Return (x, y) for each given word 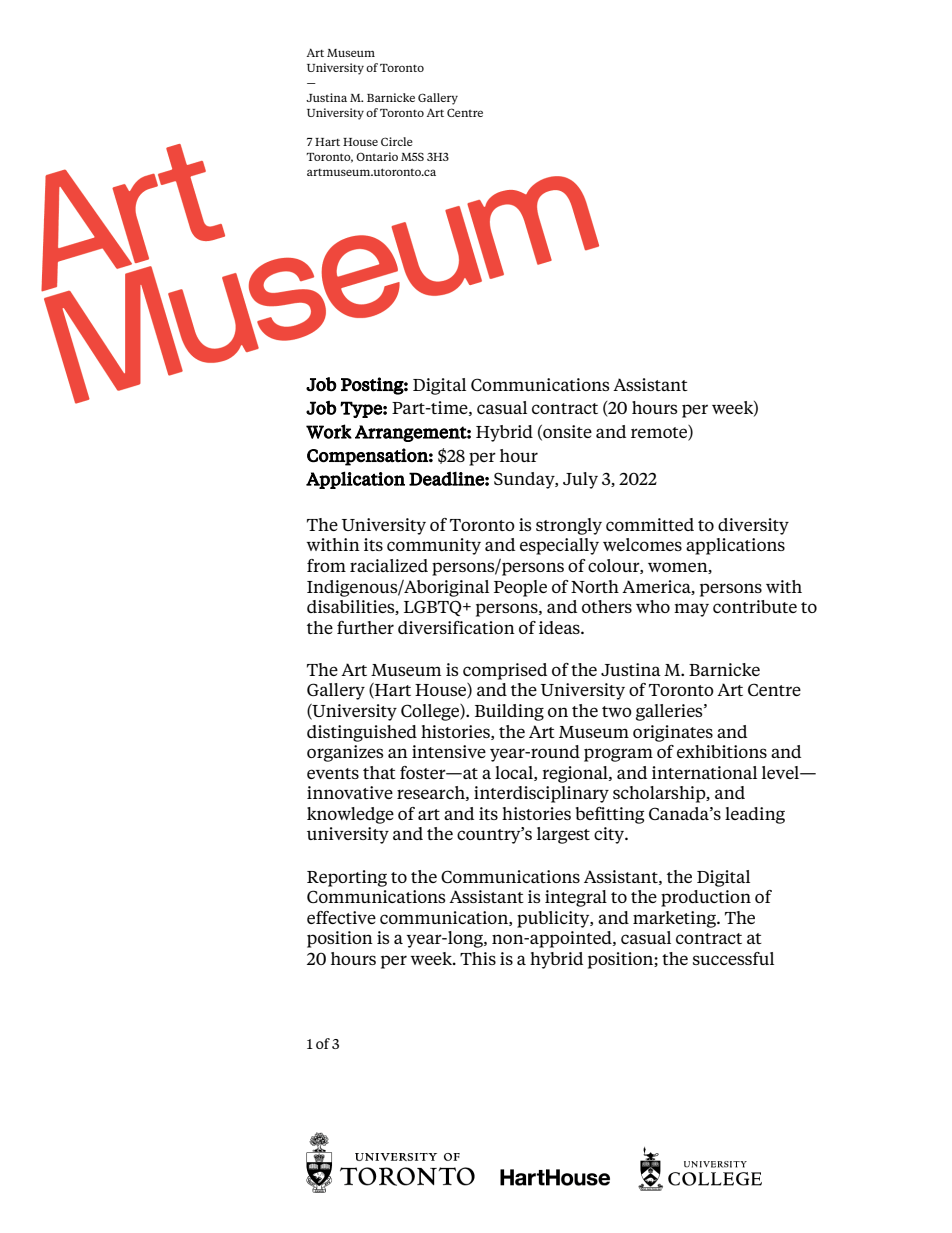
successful (733, 958)
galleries (670, 712)
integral (576, 898)
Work (329, 431)
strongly (569, 526)
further (365, 627)
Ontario (377, 156)
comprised (505, 671)
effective (341, 917)
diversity (753, 526)
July (580, 480)
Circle (397, 141)
